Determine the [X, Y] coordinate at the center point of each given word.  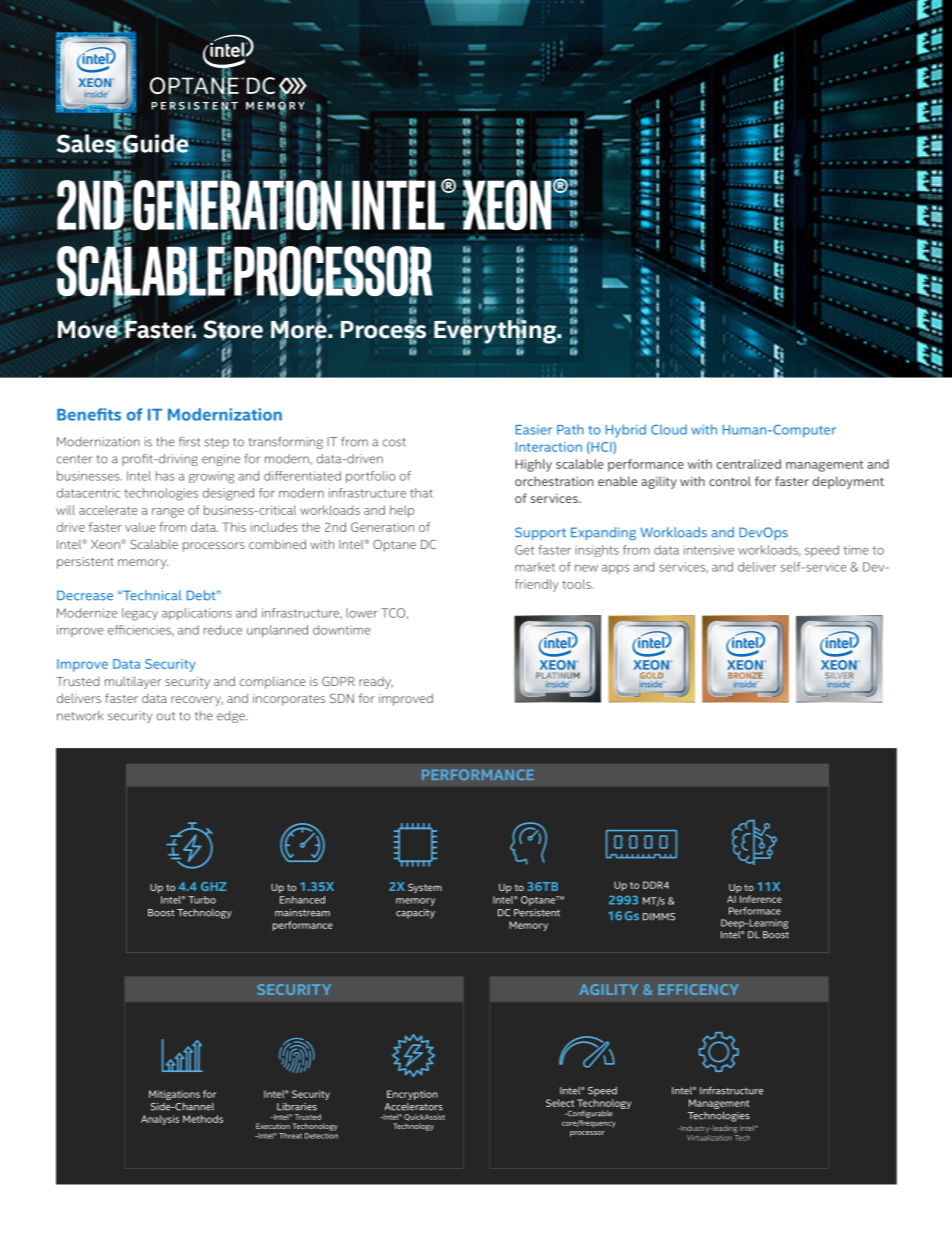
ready [376, 683]
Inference [761, 899]
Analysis [160, 1120]
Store [233, 330]
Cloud [669, 429]
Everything [496, 331]
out [166, 716]
